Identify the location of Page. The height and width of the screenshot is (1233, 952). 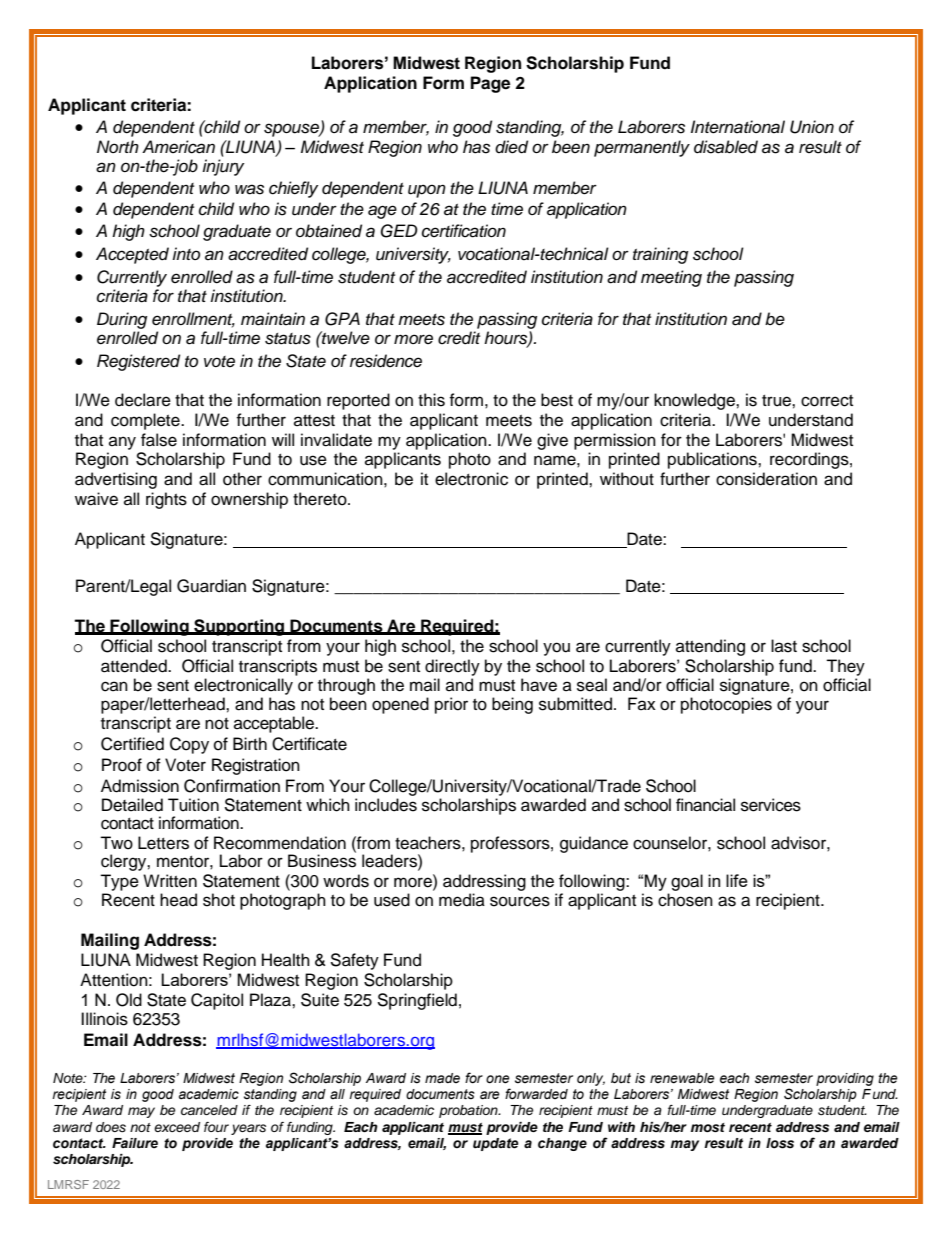
(490, 84).
